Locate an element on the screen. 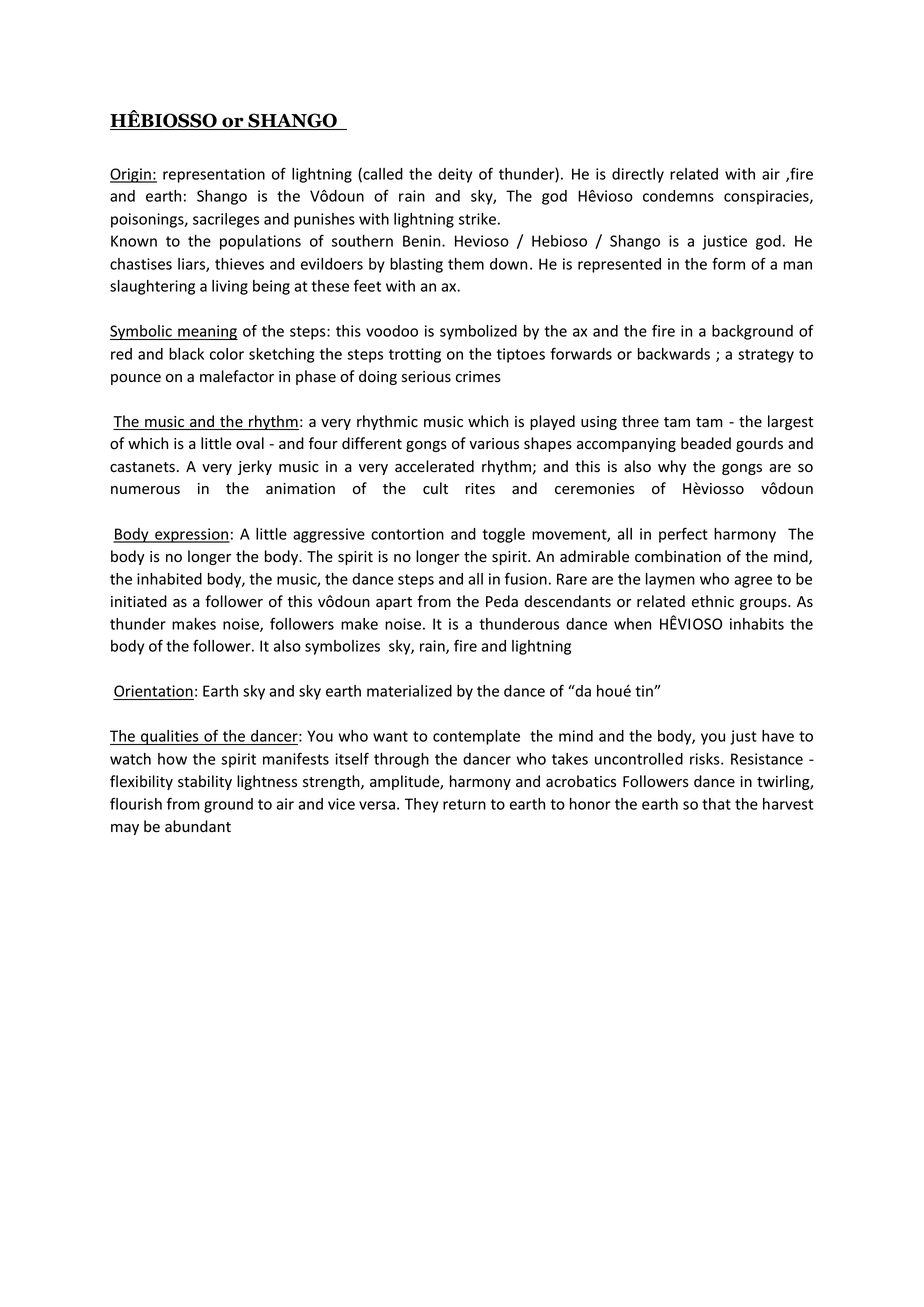 The image size is (924, 1307). cult is located at coordinates (435, 488).
